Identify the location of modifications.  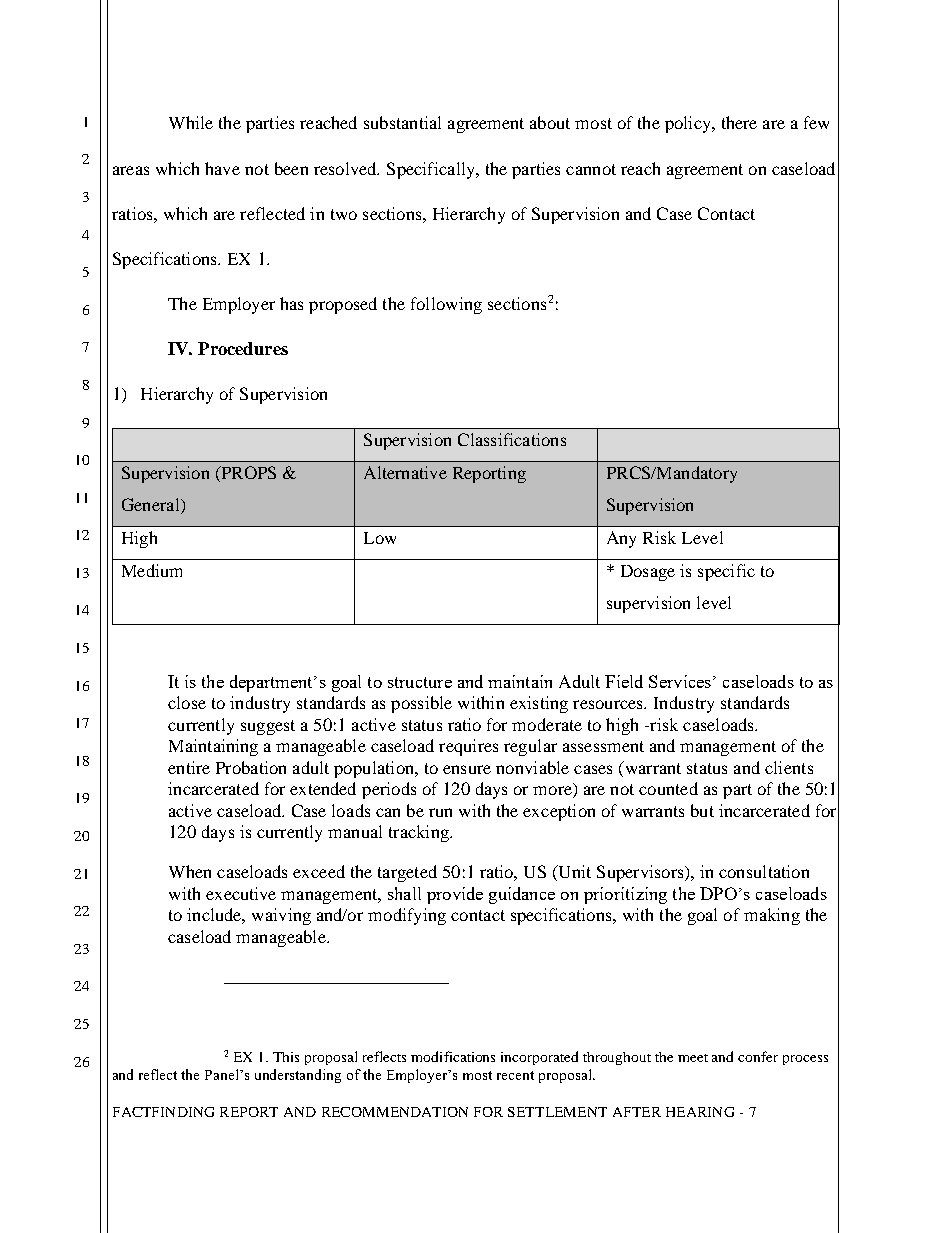
(453, 1056).
